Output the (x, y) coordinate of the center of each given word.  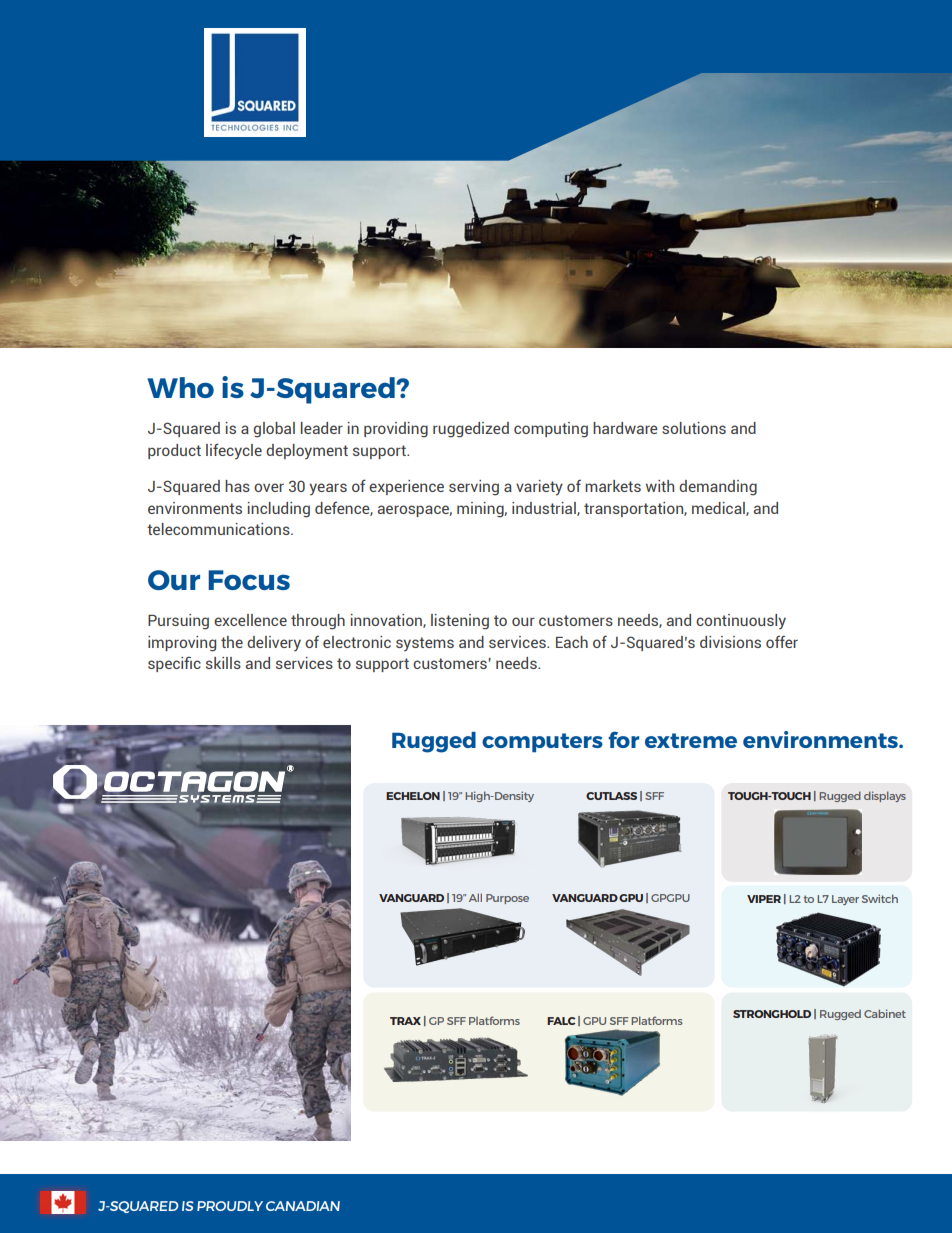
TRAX (405, 1021)
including (279, 510)
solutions (694, 428)
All (475, 897)
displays (885, 796)
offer (782, 642)
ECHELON (413, 796)
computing (551, 430)
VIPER (764, 899)
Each (572, 642)
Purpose (507, 899)
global (274, 430)
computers (542, 742)
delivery (274, 643)
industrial (545, 509)
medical (719, 509)
